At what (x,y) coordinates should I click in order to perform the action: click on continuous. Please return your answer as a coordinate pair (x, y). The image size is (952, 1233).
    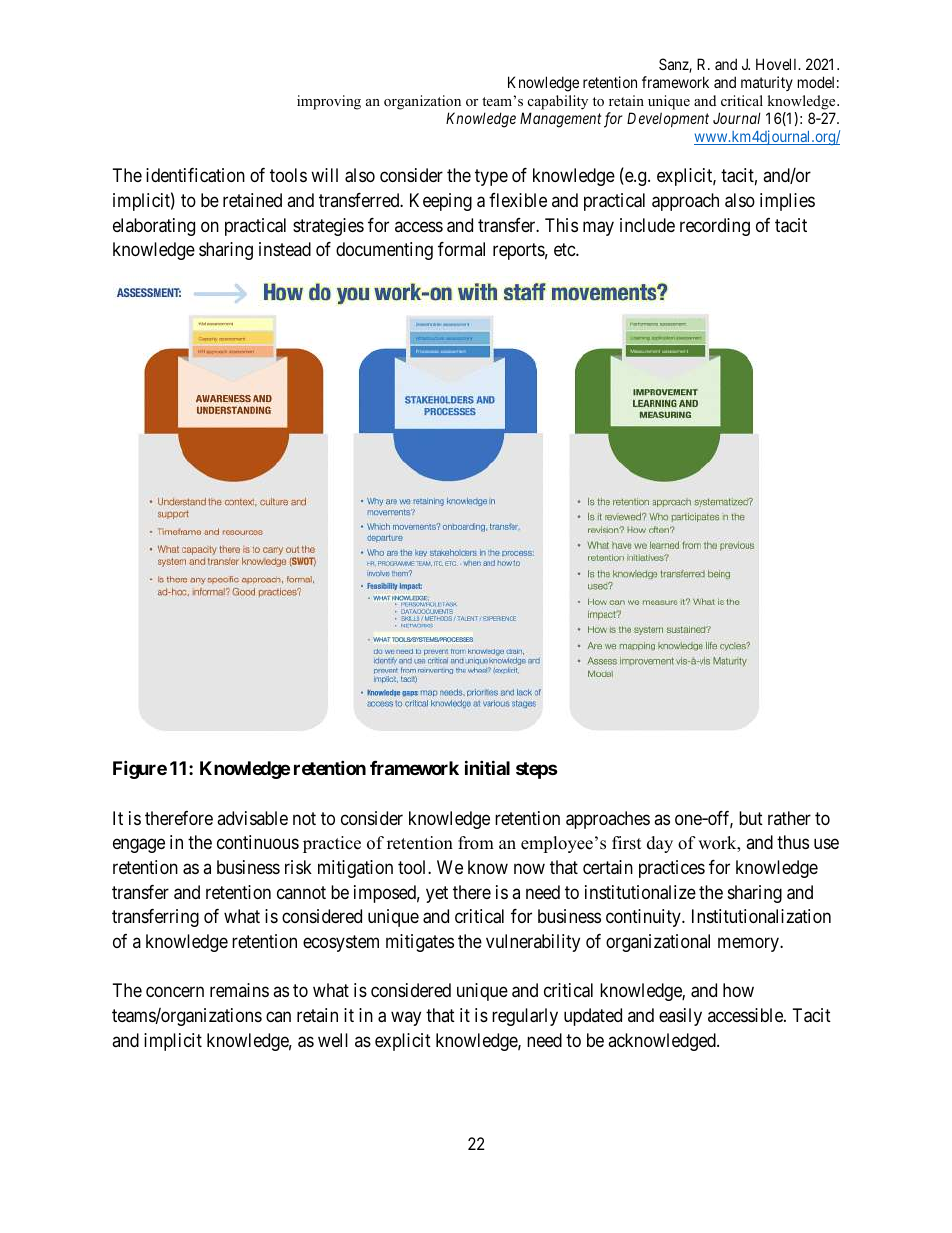
    Looking at the image, I should click on (258, 842).
